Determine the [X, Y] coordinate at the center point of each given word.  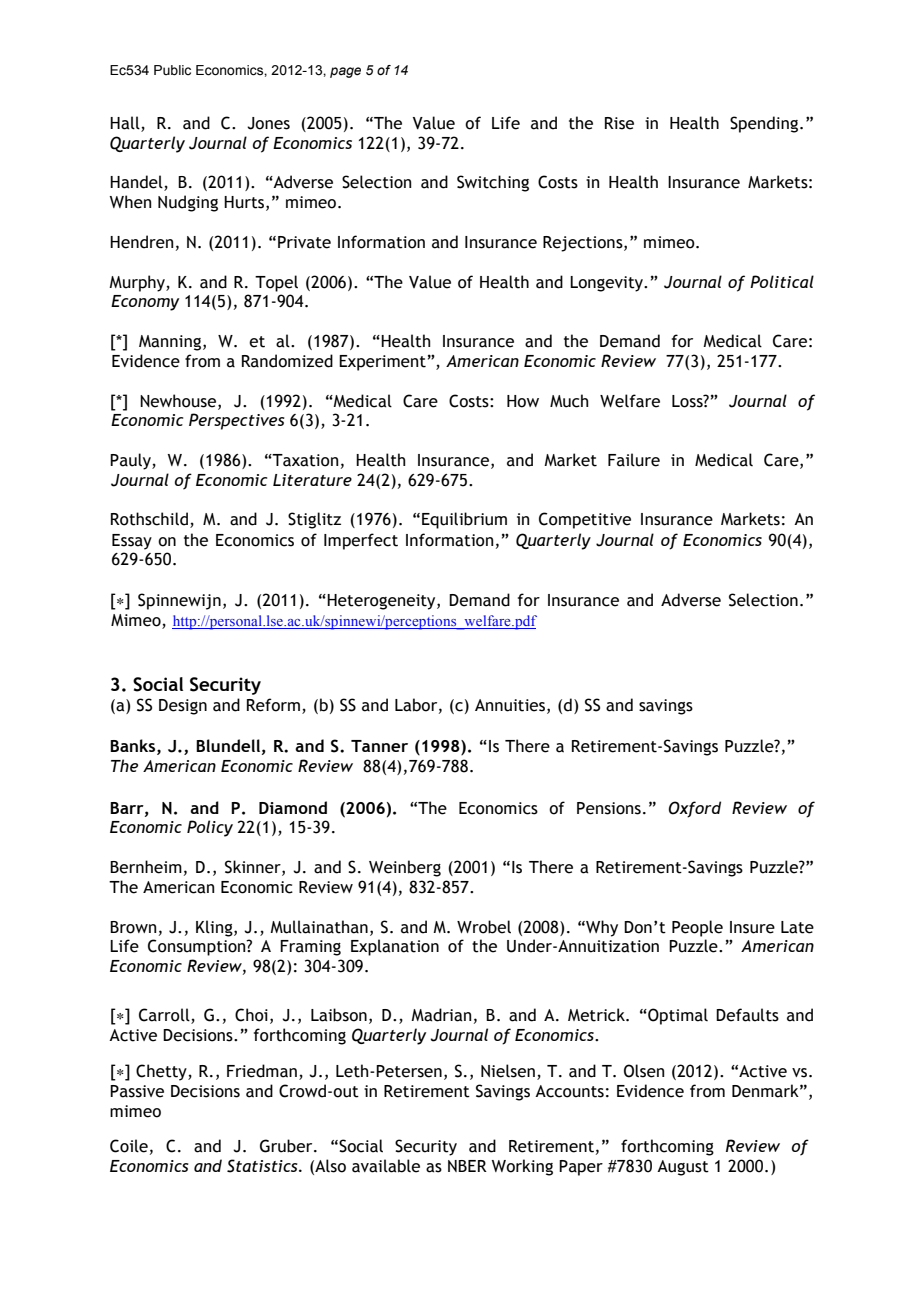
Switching [493, 183]
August [683, 1168]
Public [172, 70]
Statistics [263, 1166]
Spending [765, 124]
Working [522, 1167]
